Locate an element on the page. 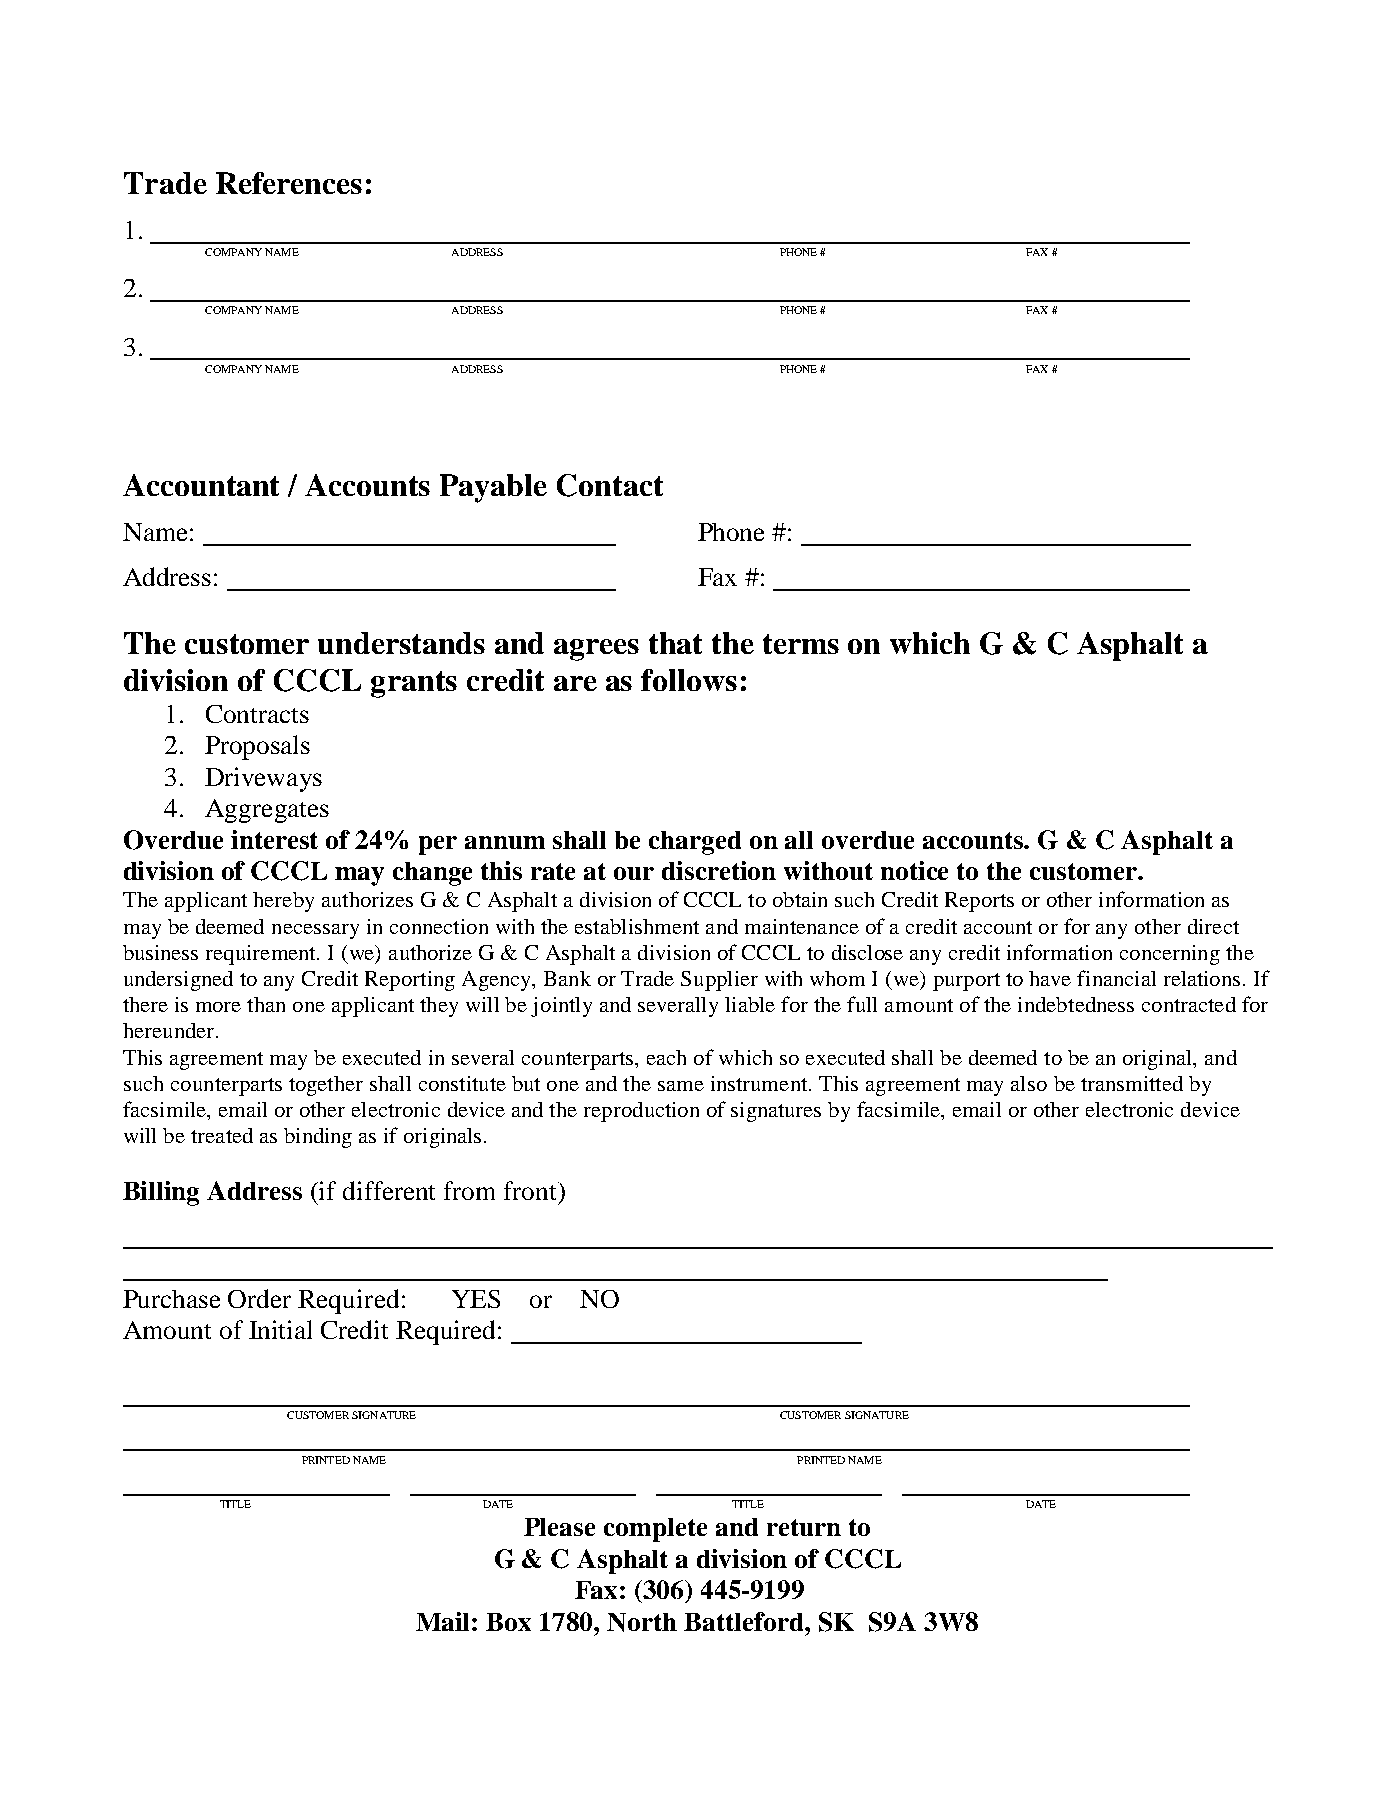 The height and width of the page is (1805, 1395). terms is located at coordinates (801, 644).
